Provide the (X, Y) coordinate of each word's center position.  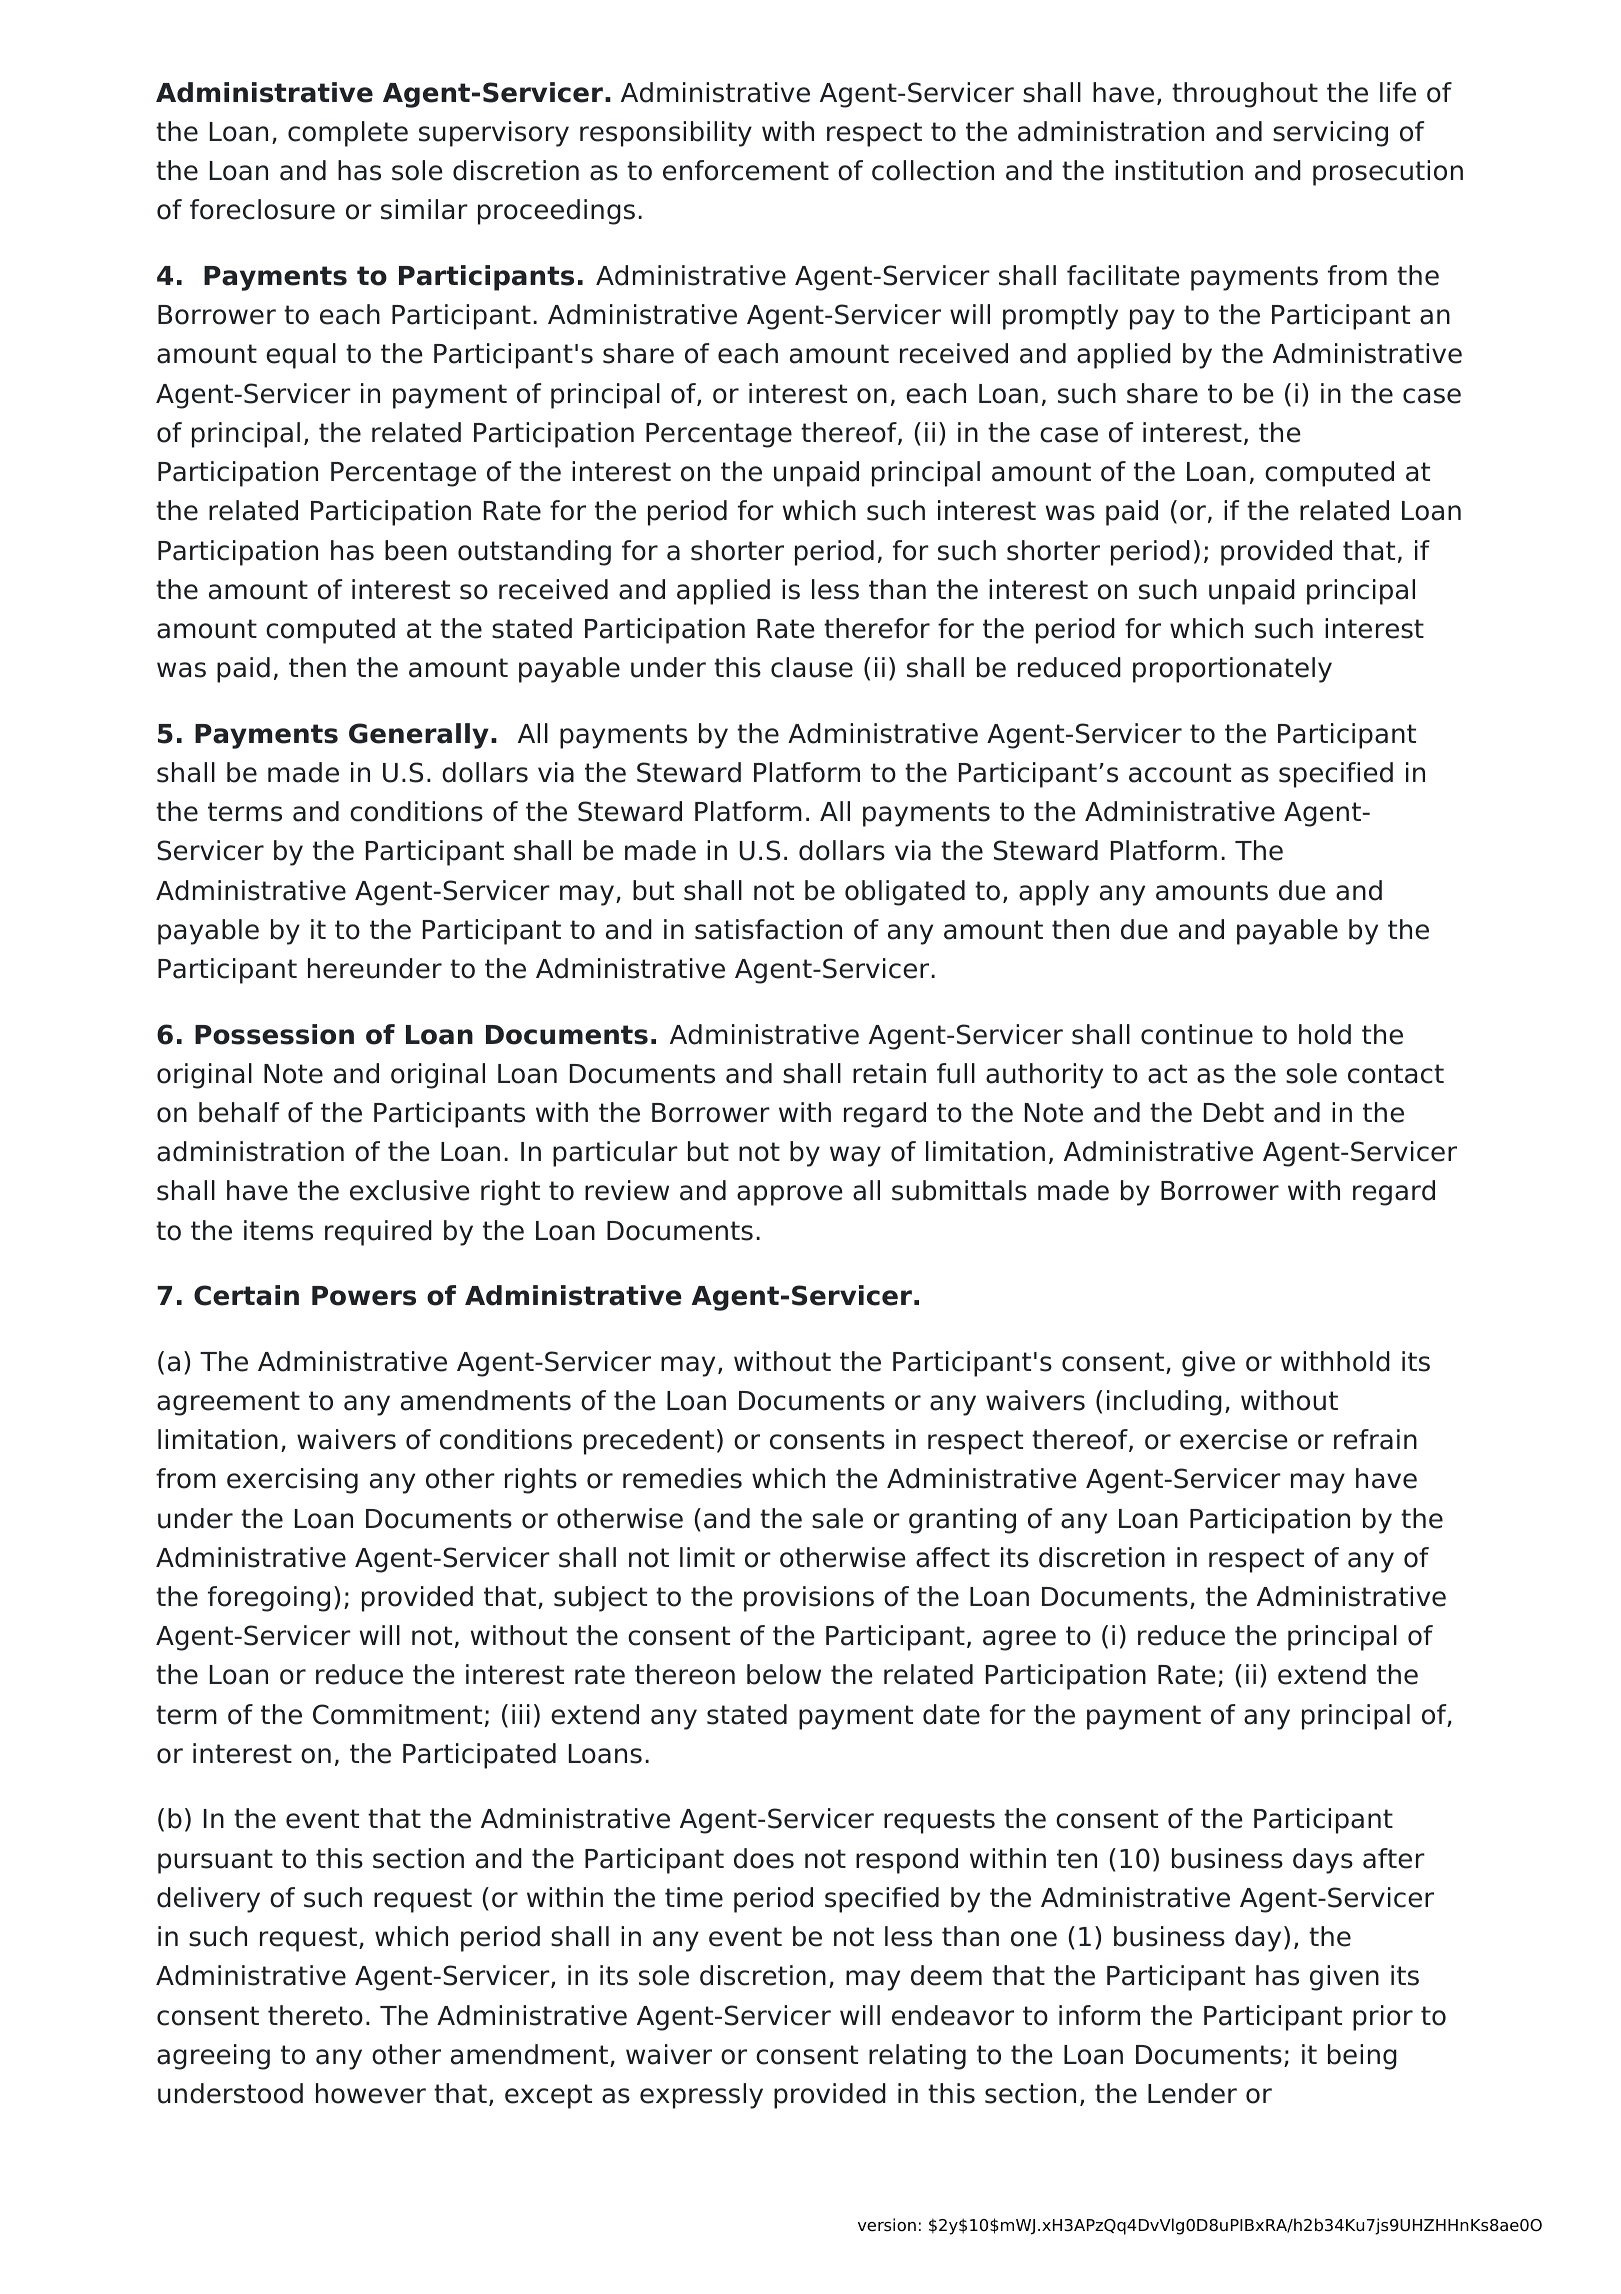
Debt (1234, 1112)
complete (348, 134)
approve (789, 1195)
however (371, 2093)
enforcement (746, 170)
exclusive (409, 1190)
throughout (1245, 95)
